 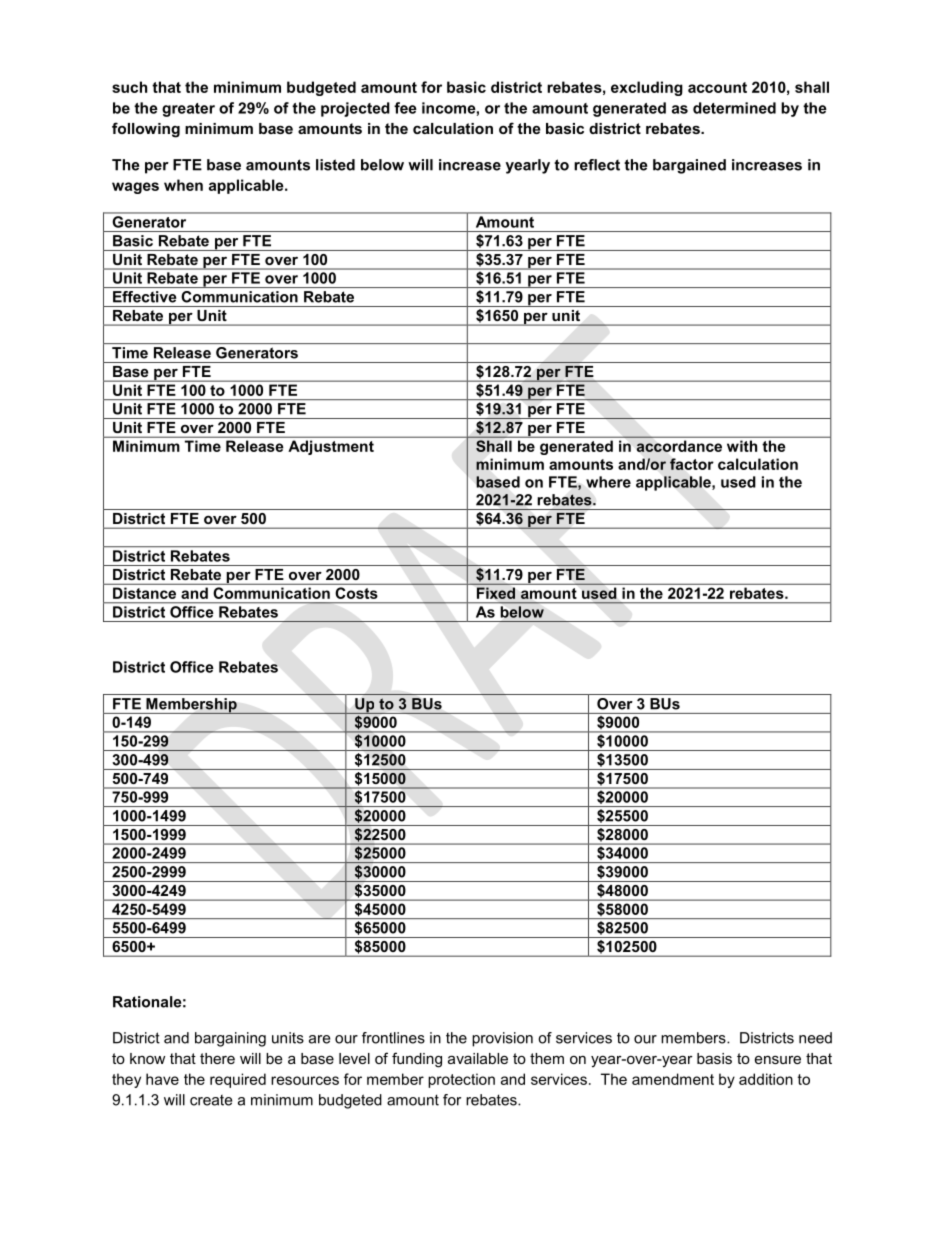 I want to click on fee, so click(x=405, y=108).
